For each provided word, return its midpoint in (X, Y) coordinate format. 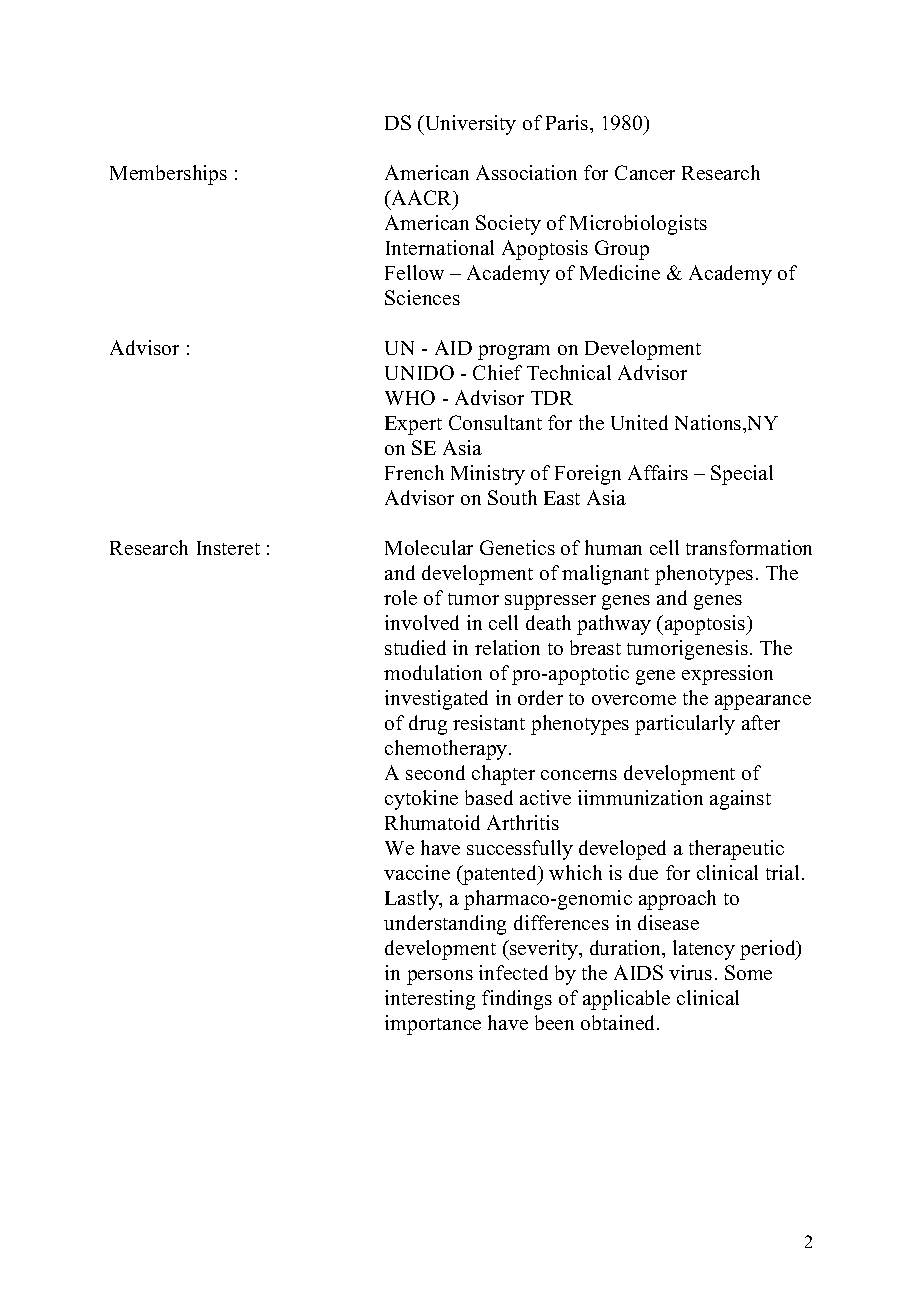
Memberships (168, 175)
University (469, 125)
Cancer (645, 172)
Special (742, 475)
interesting (430, 1000)
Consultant (495, 422)
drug (428, 725)
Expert (413, 425)
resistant (489, 722)
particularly (685, 725)
